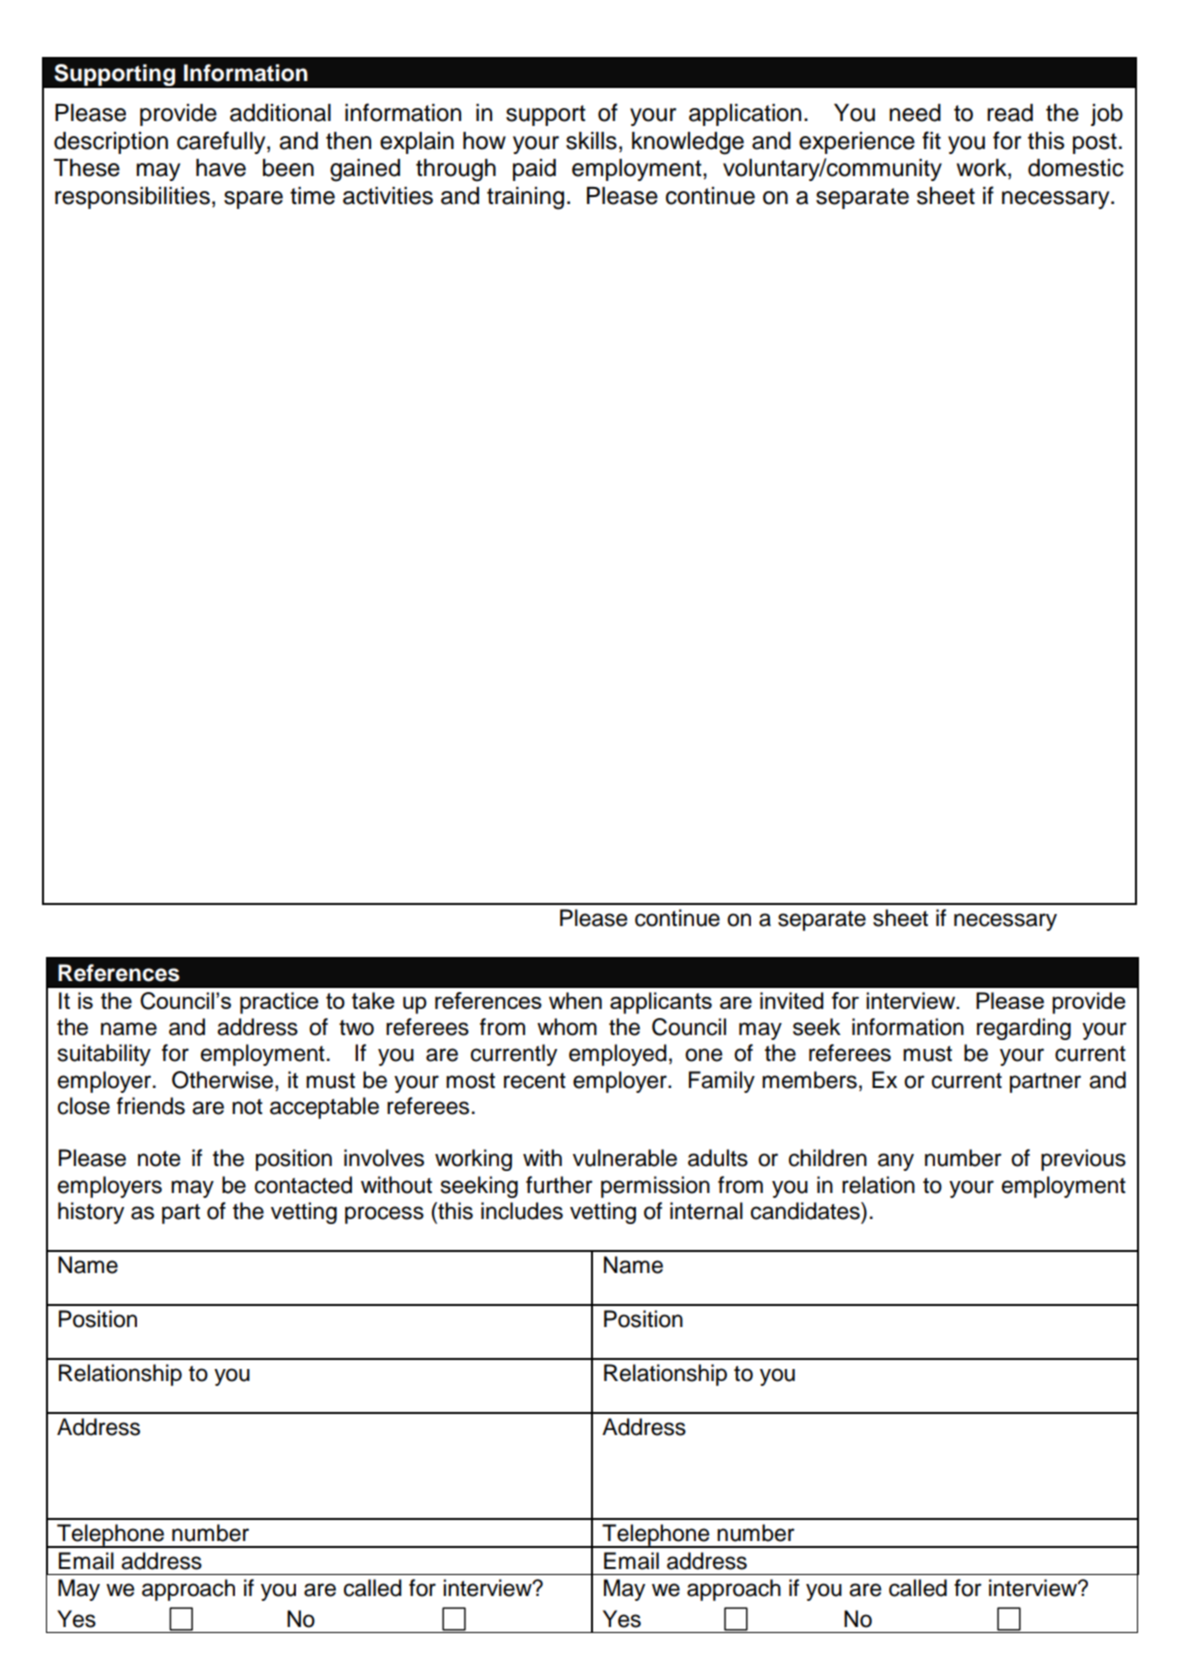 Image resolution: width=1184 pixels, height=1674 pixels. Describe the element at coordinates (1076, 168) in the screenshot. I see `domestic` at that location.
